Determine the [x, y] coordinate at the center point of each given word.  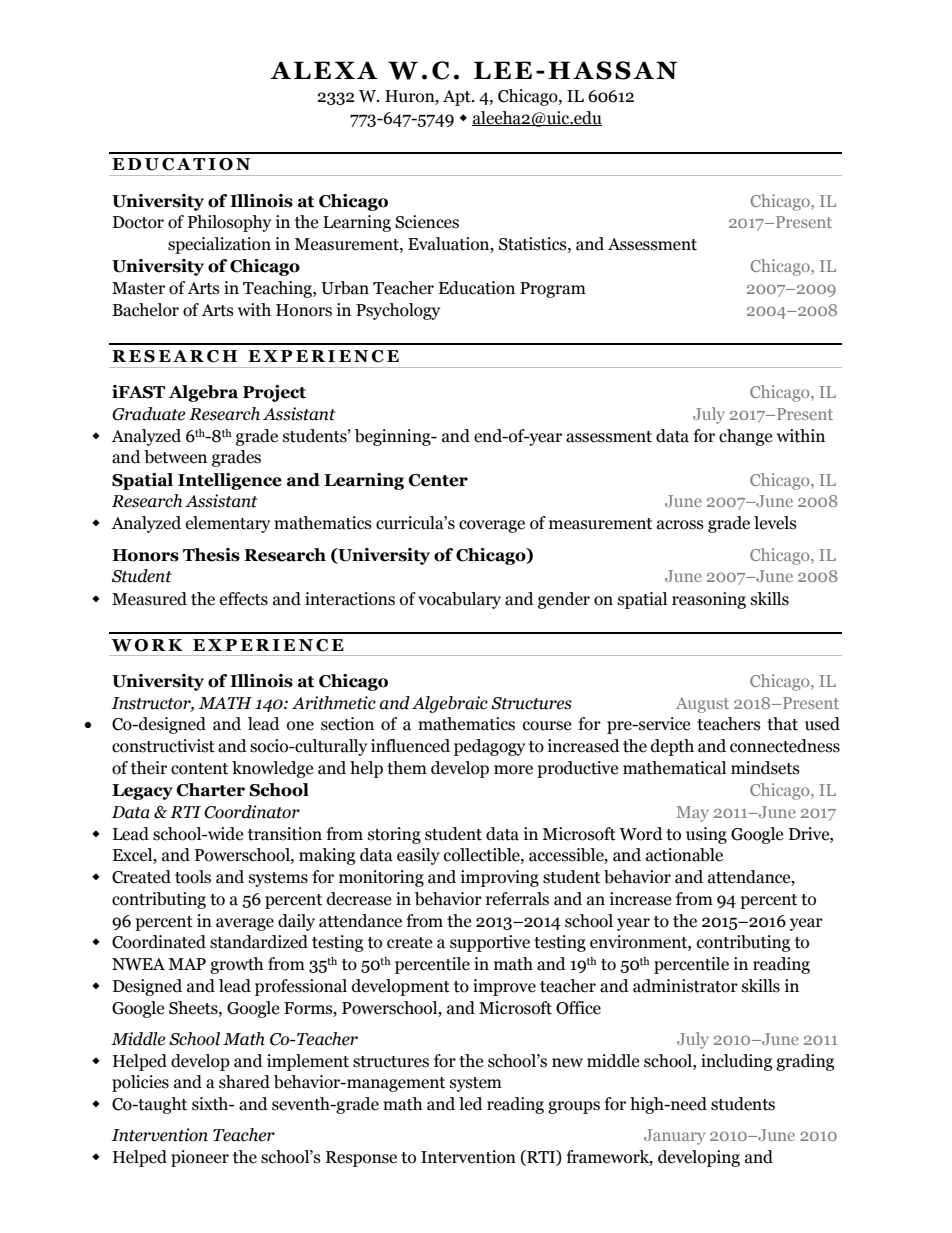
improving [500, 878]
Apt [458, 98]
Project [274, 393]
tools [193, 877]
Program [553, 290]
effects [244, 599]
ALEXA [324, 70]
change [745, 437]
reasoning [709, 600]
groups [574, 1107]
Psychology [398, 311]
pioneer [200, 1158]
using [706, 835]
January [674, 1137]
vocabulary [459, 600]
